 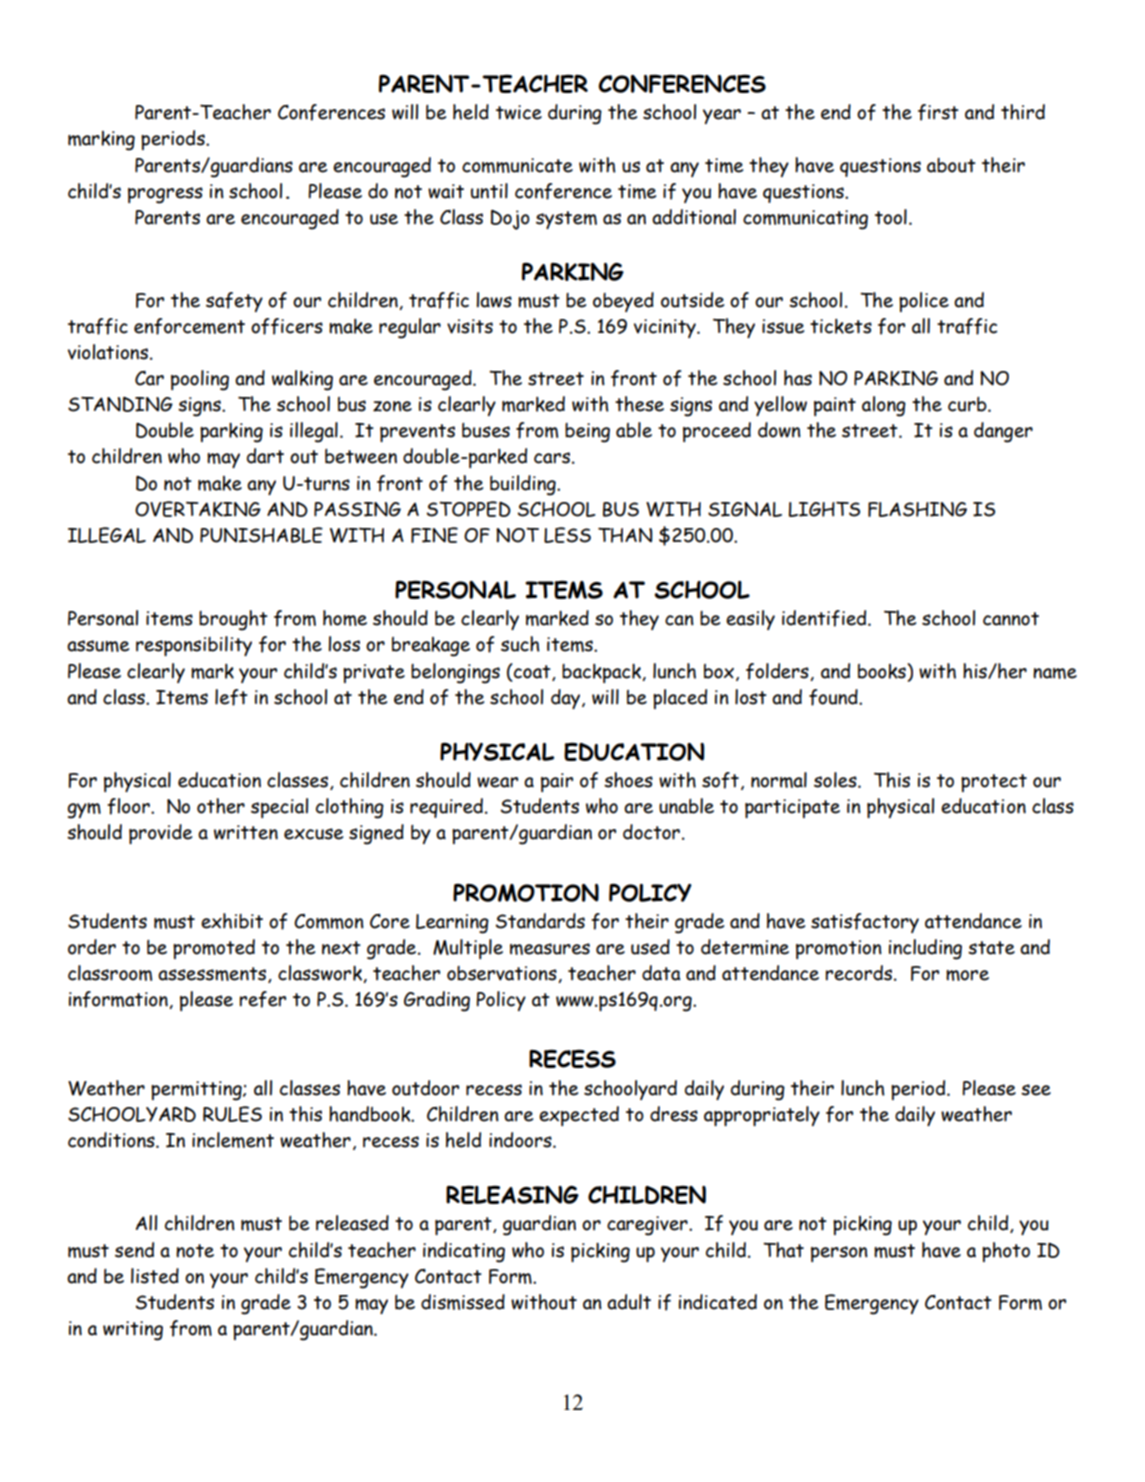 I want to click on observations, so click(x=503, y=974).
